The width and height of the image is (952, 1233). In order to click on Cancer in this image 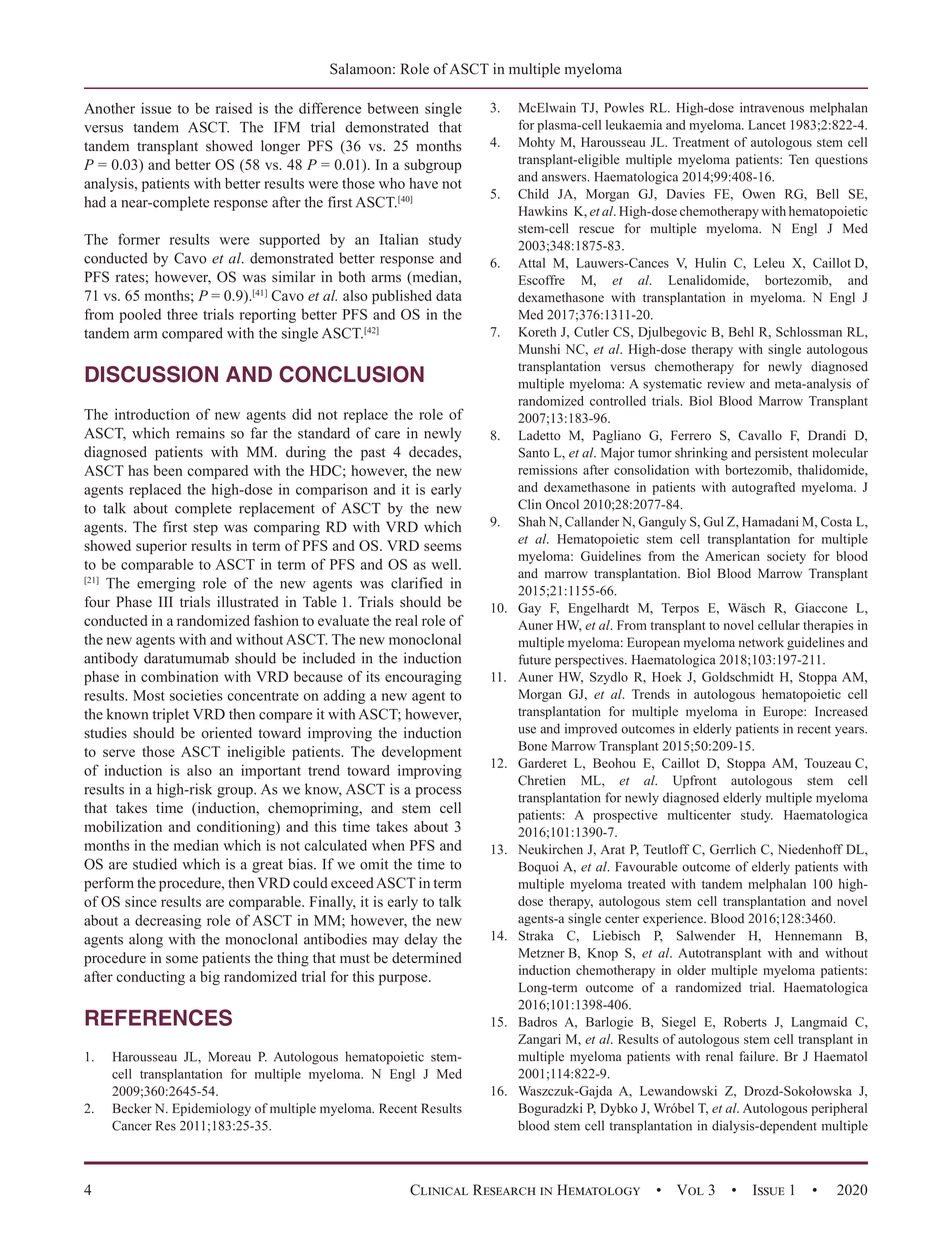, I will do `click(132, 1125)`.
